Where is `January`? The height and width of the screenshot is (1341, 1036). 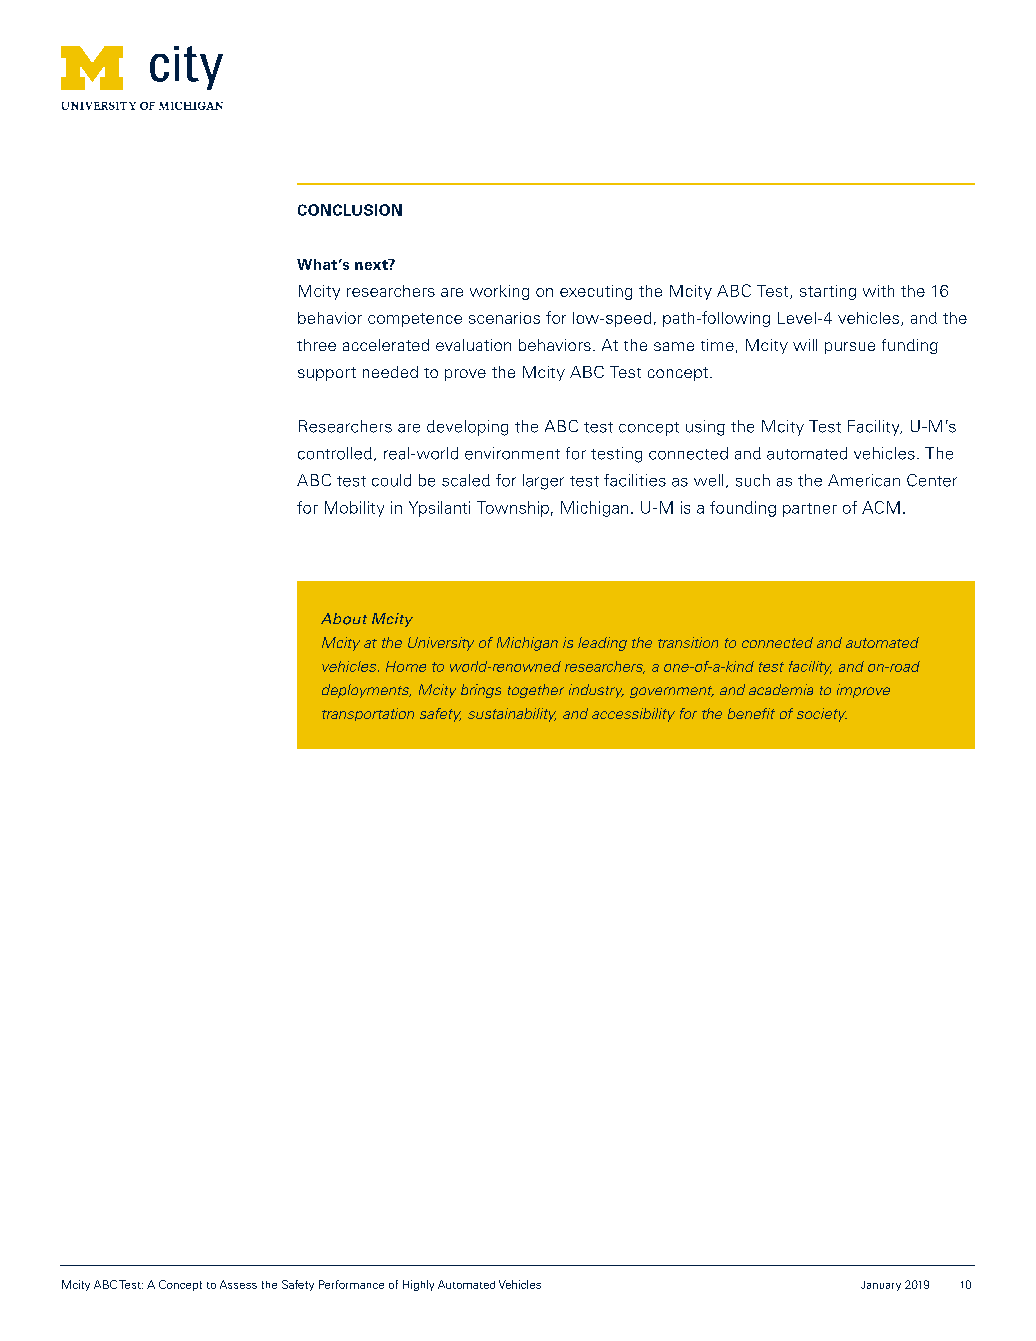 January is located at coordinates (881, 1286).
